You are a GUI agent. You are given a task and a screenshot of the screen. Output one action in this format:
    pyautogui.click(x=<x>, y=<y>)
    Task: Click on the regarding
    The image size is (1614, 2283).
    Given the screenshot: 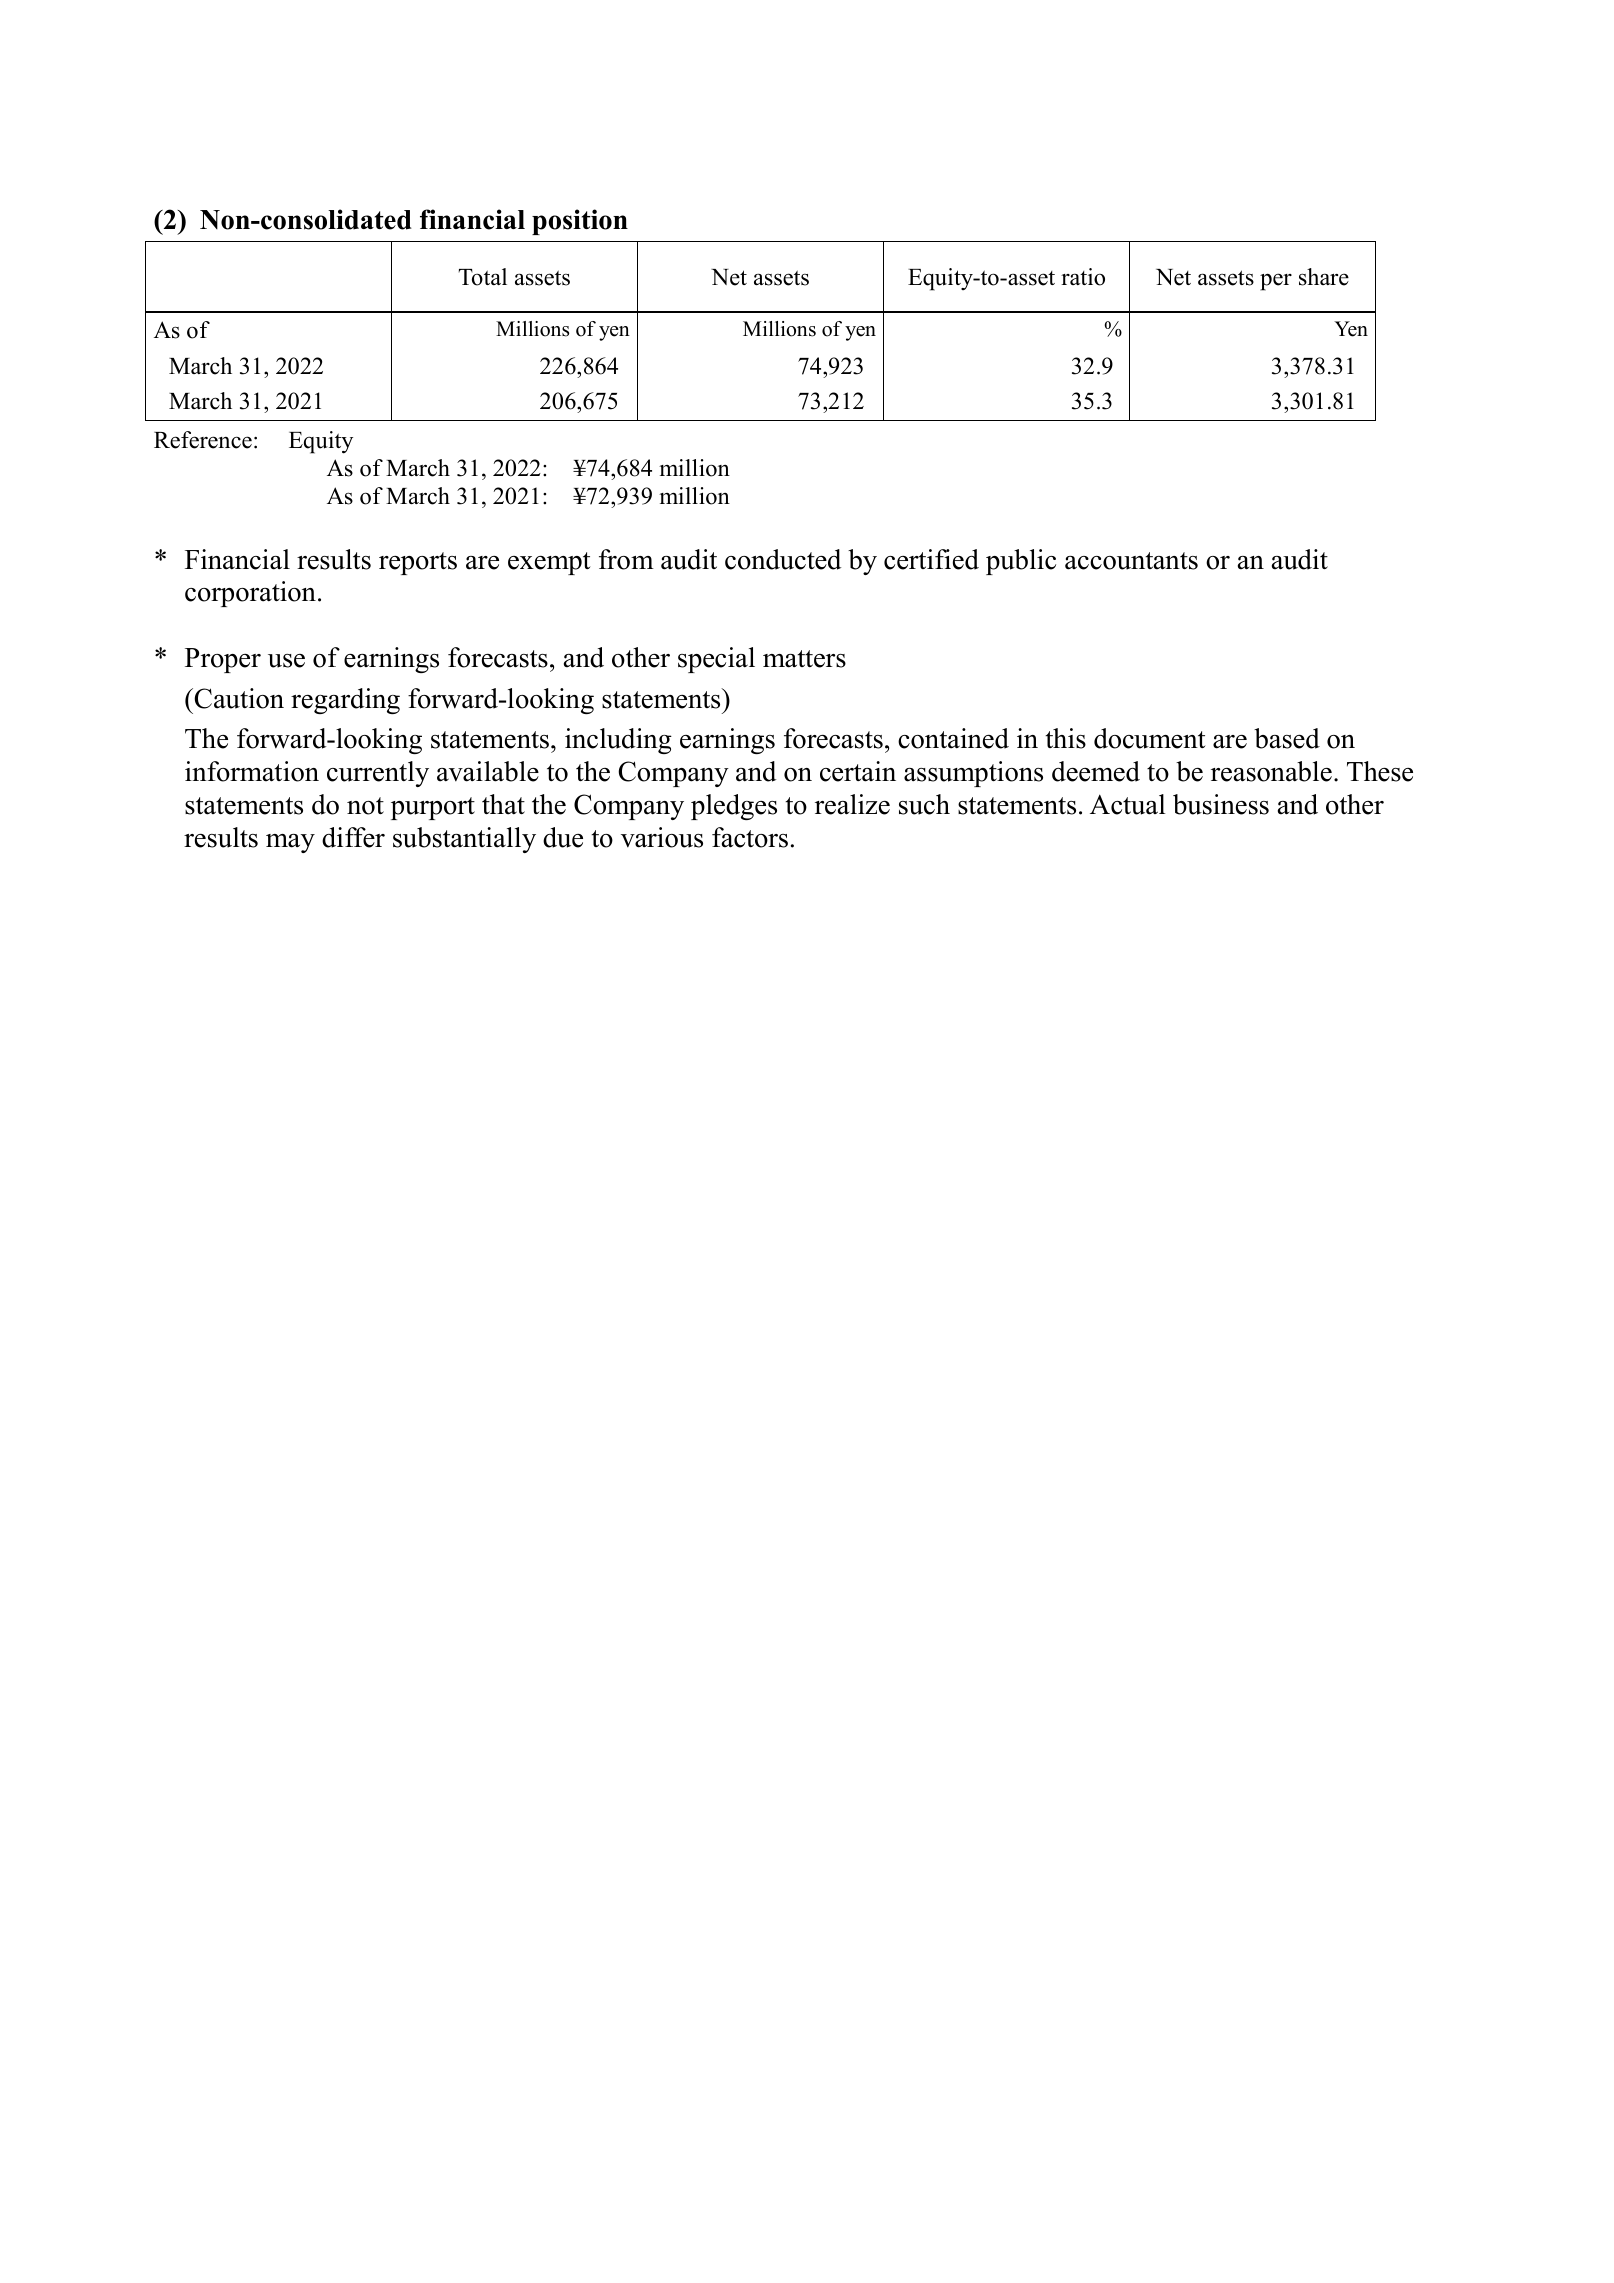 What is the action you would take?
    pyautogui.click(x=345, y=701)
